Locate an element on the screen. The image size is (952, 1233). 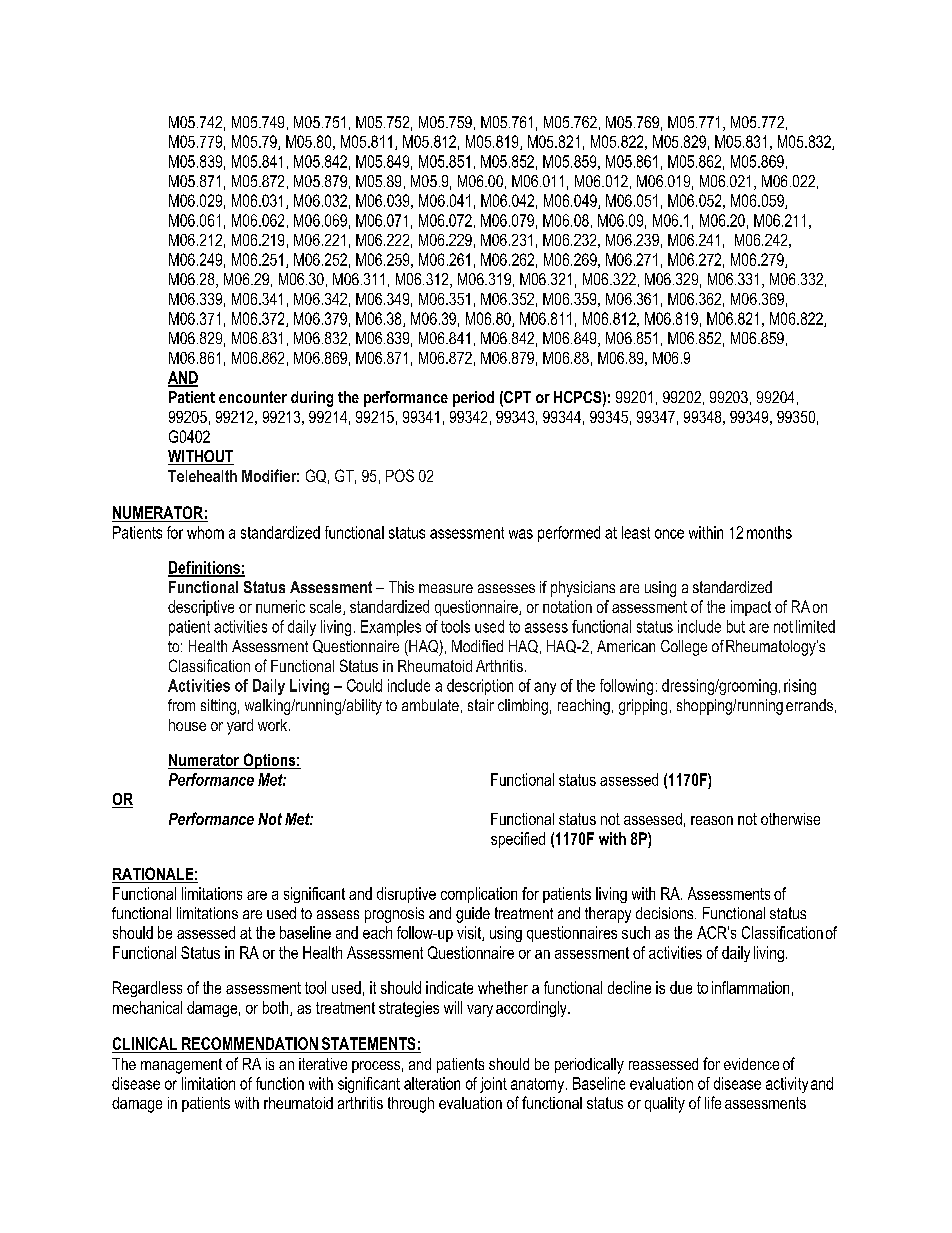
specified is located at coordinates (518, 840).
